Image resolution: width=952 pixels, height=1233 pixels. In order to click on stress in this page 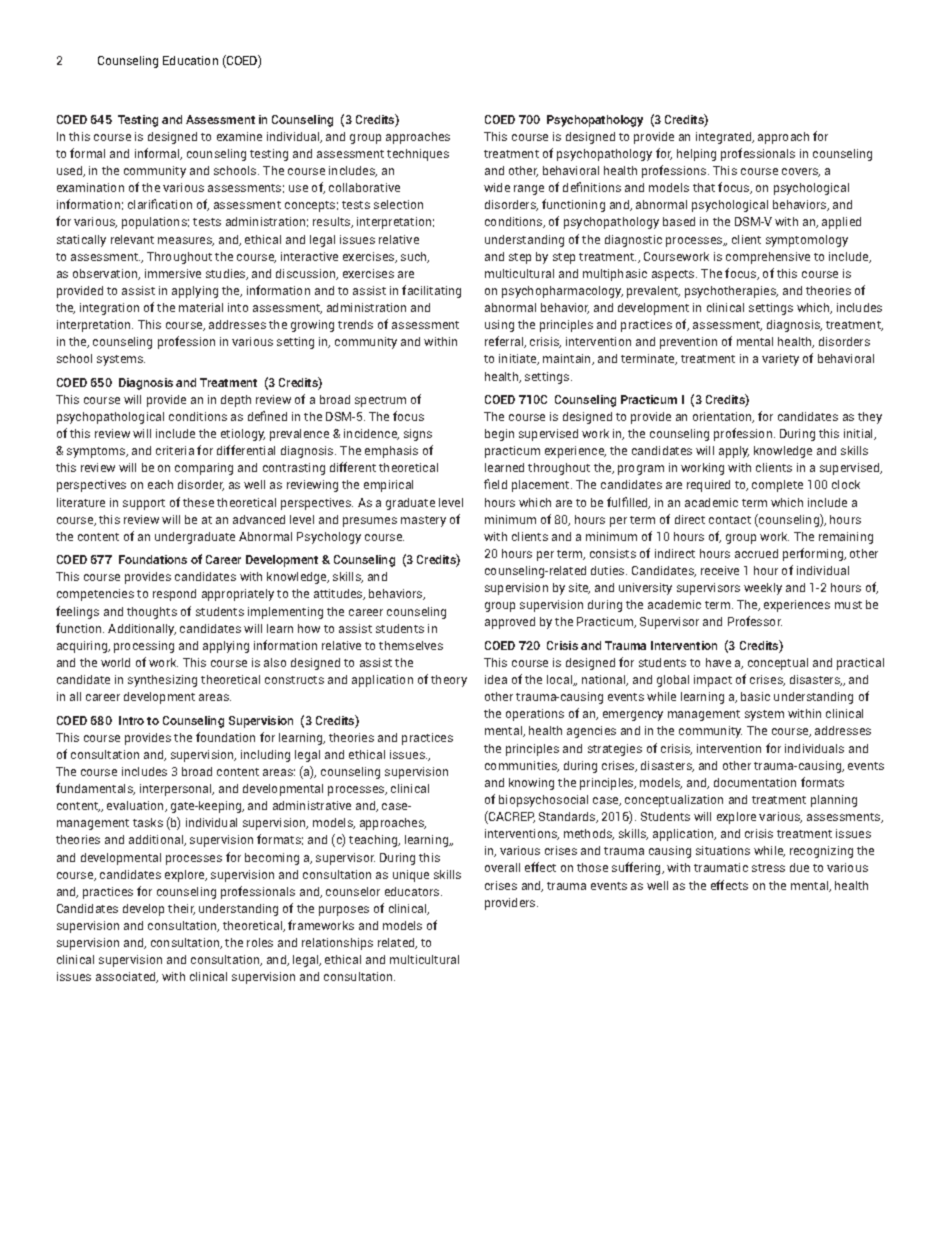, I will do `click(768, 868)`.
